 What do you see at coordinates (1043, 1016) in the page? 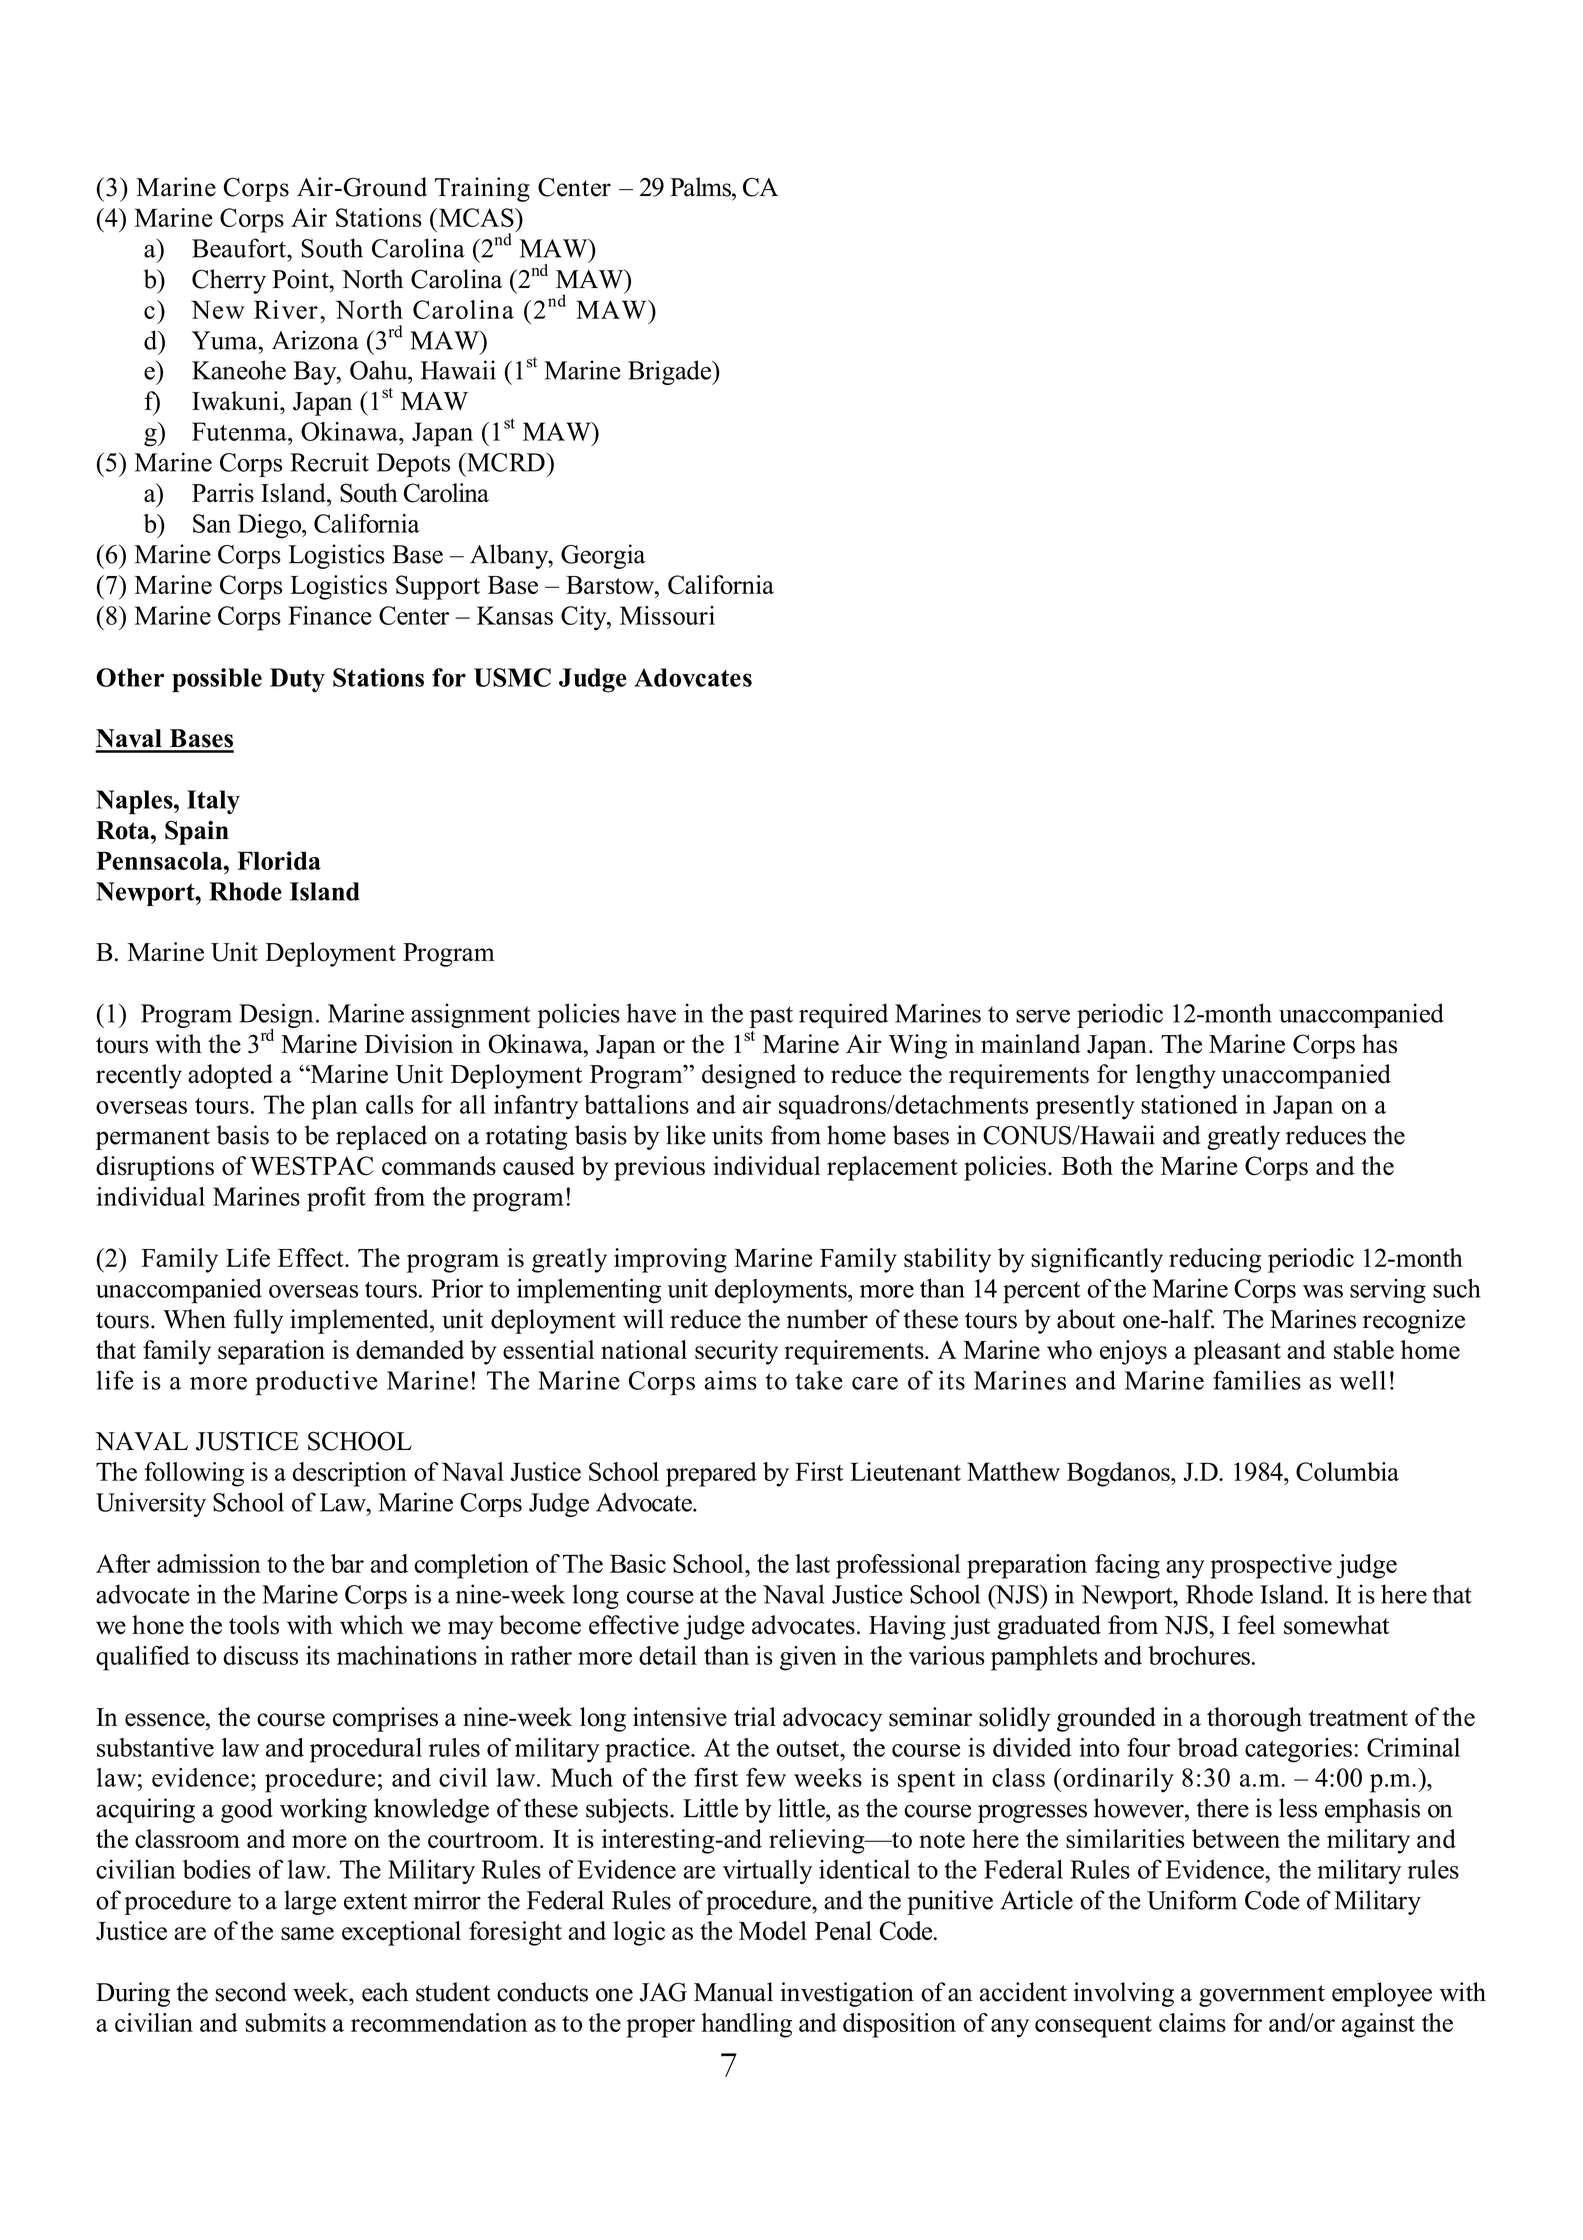
I see `serve` at bounding box center [1043, 1016].
